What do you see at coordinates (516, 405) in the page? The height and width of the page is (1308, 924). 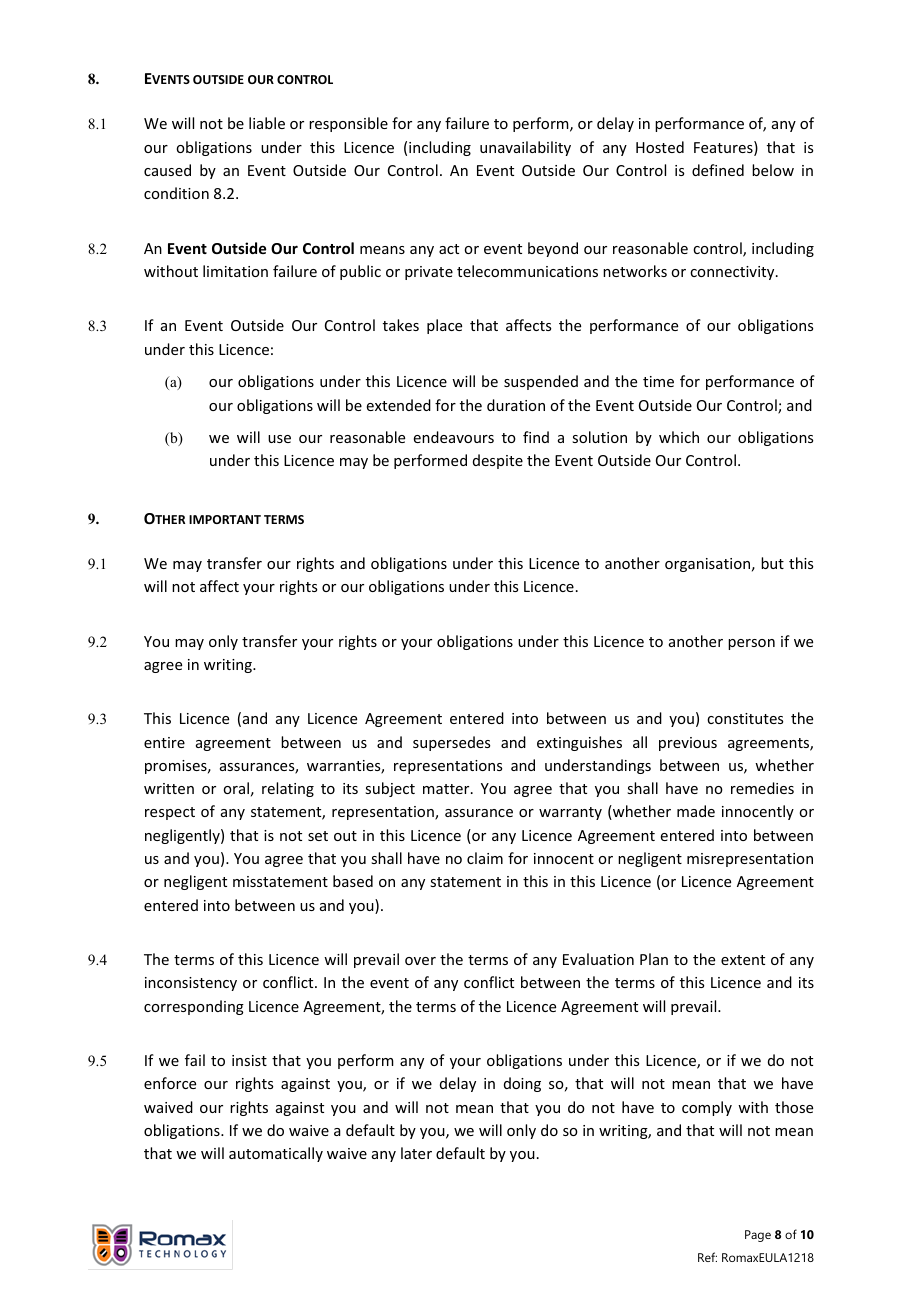 I see `duration` at bounding box center [516, 405].
